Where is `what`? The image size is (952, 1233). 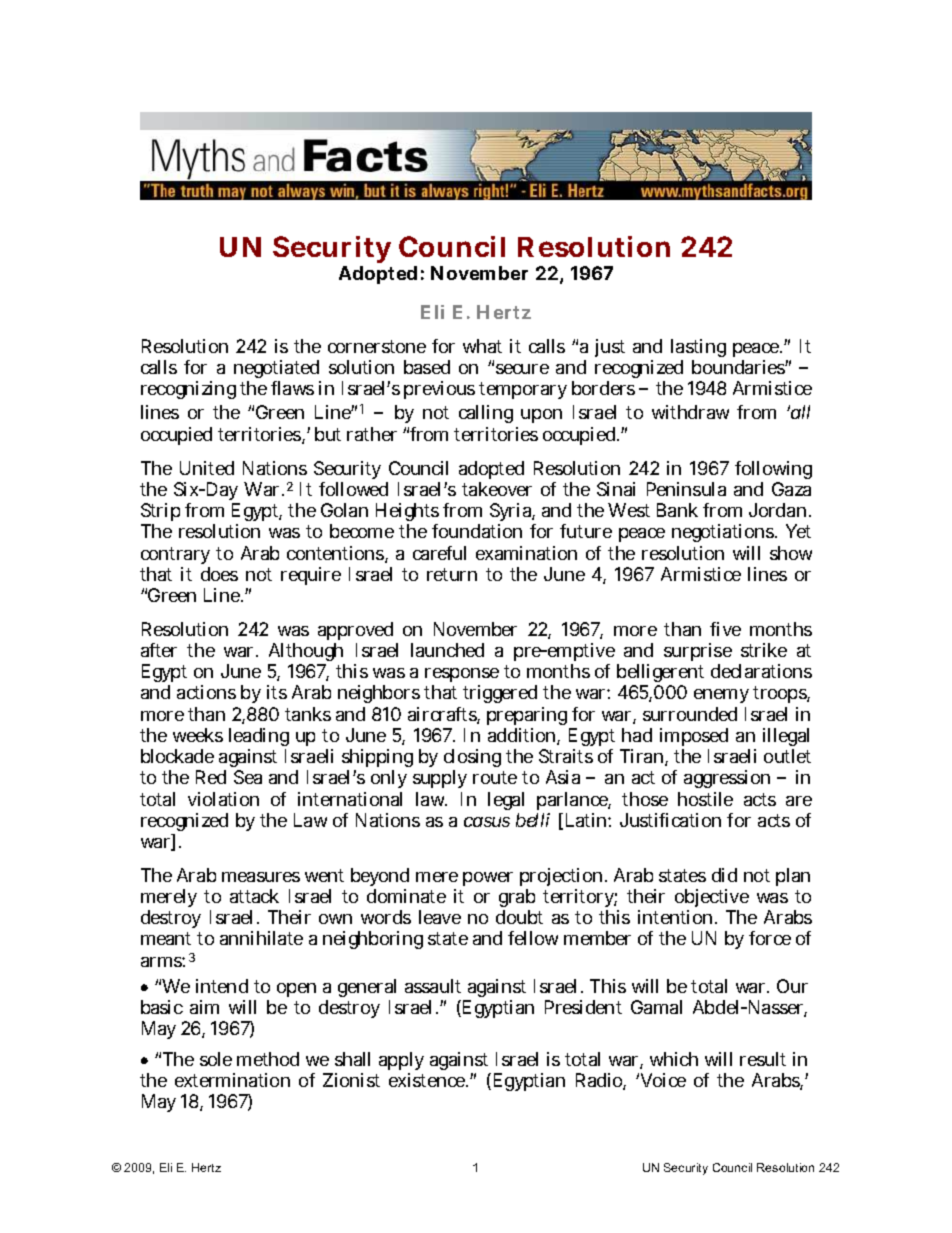
what is located at coordinates (482, 346).
